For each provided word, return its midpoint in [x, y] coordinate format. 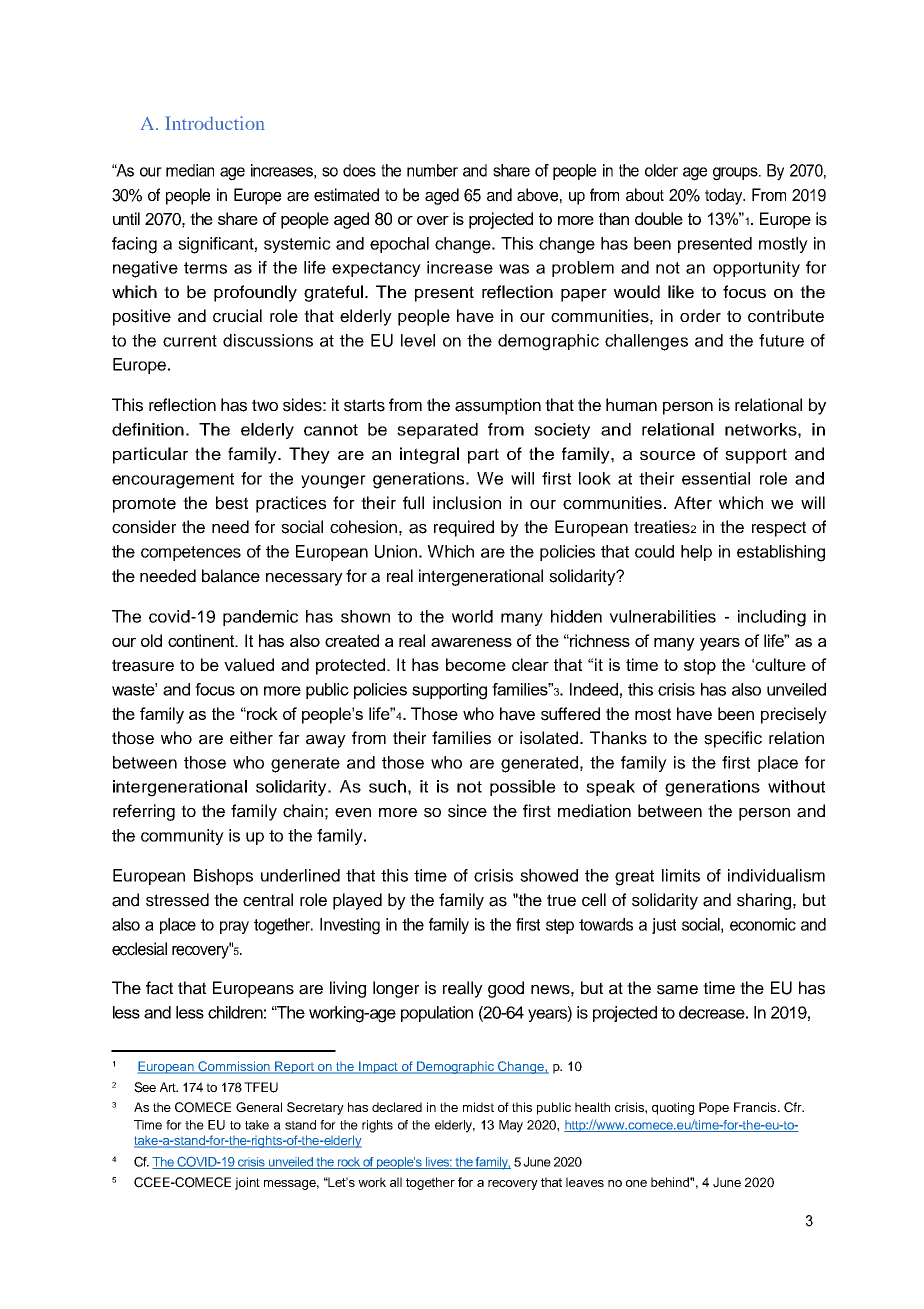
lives [438, 1163]
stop [700, 667]
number [432, 170]
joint [247, 1183]
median [190, 170]
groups [736, 174]
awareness [471, 642]
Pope [714, 1108]
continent [202, 640]
